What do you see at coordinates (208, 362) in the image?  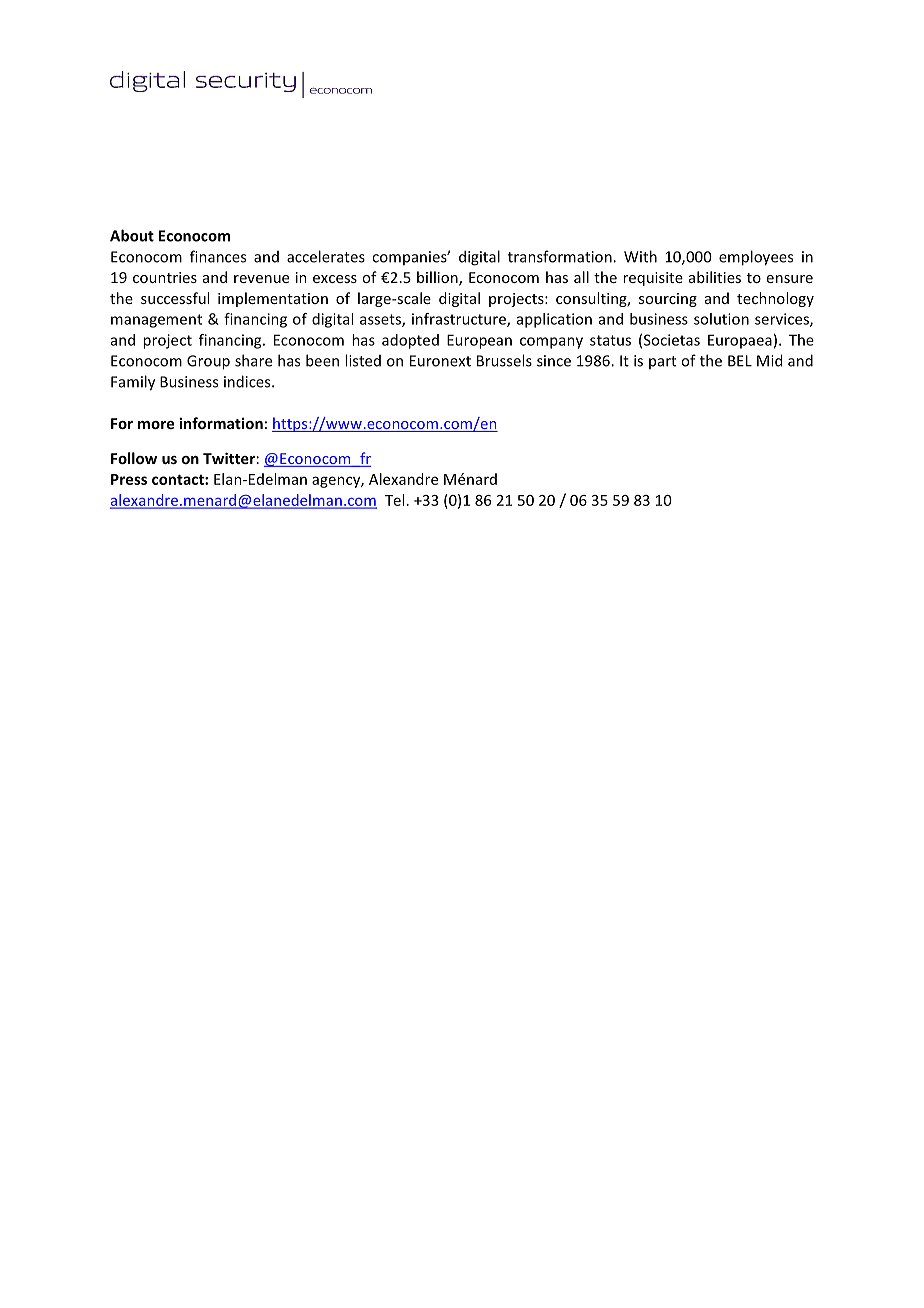 I see `Group` at bounding box center [208, 362].
